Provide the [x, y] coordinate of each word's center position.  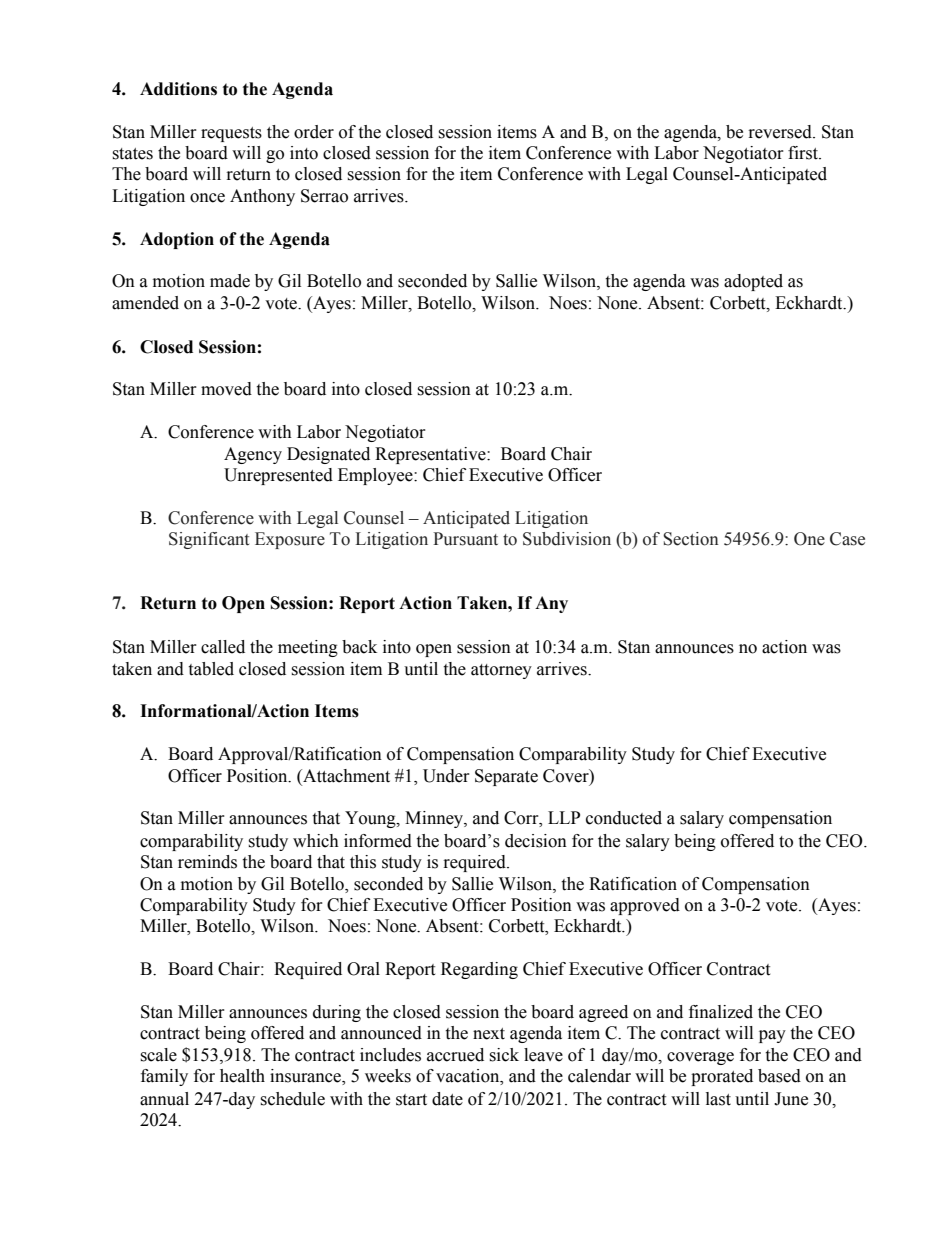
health [242, 1076]
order [314, 132]
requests [231, 134]
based [779, 1076]
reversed [781, 132]
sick [504, 1055]
